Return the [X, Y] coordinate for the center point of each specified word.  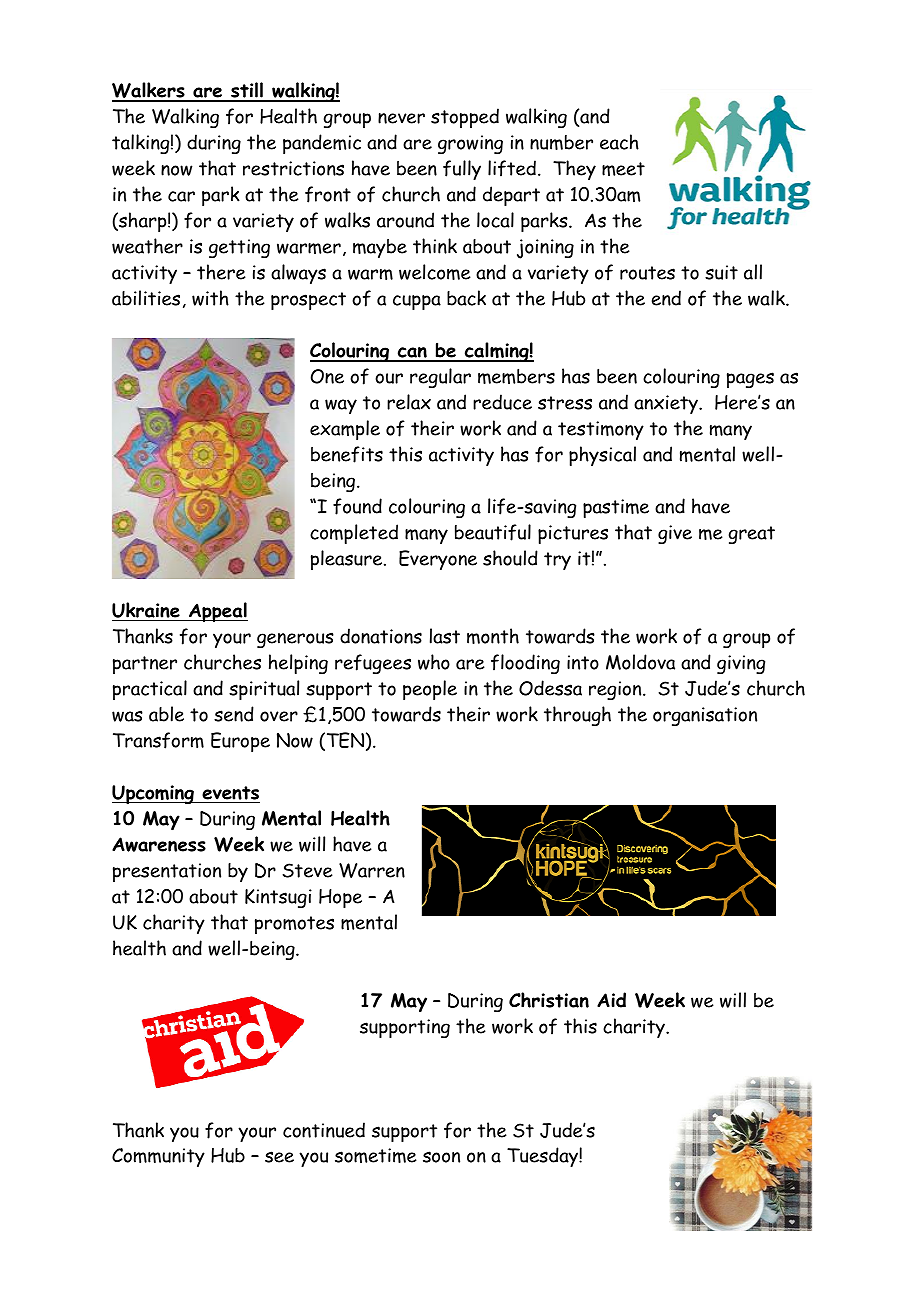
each [619, 142]
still [247, 91]
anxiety [667, 404]
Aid [611, 1000]
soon [441, 1157]
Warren [372, 870]
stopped [465, 118]
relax [409, 402]
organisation [705, 716]
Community [158, 1157]
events [230, 793]
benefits [347, 454]
